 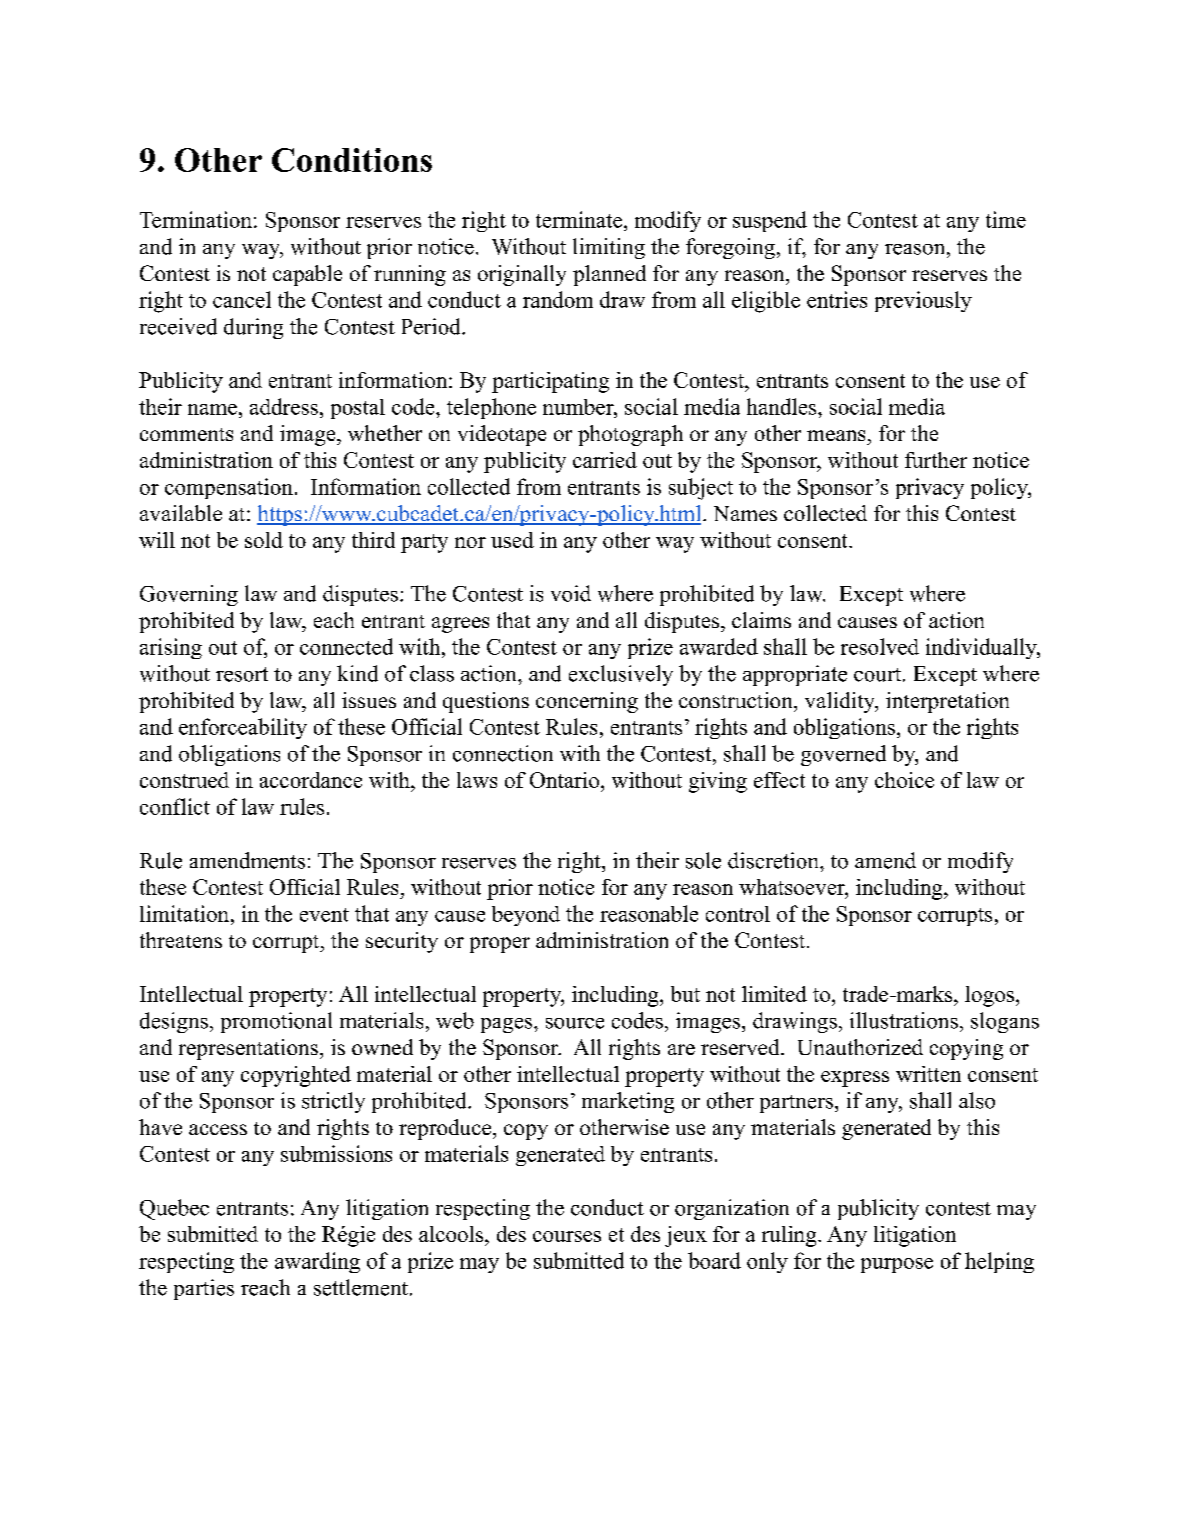 What do you see at coordinates (904, 1020) in the image?
I see `illustrations` at bounding box center [904, 1020].
